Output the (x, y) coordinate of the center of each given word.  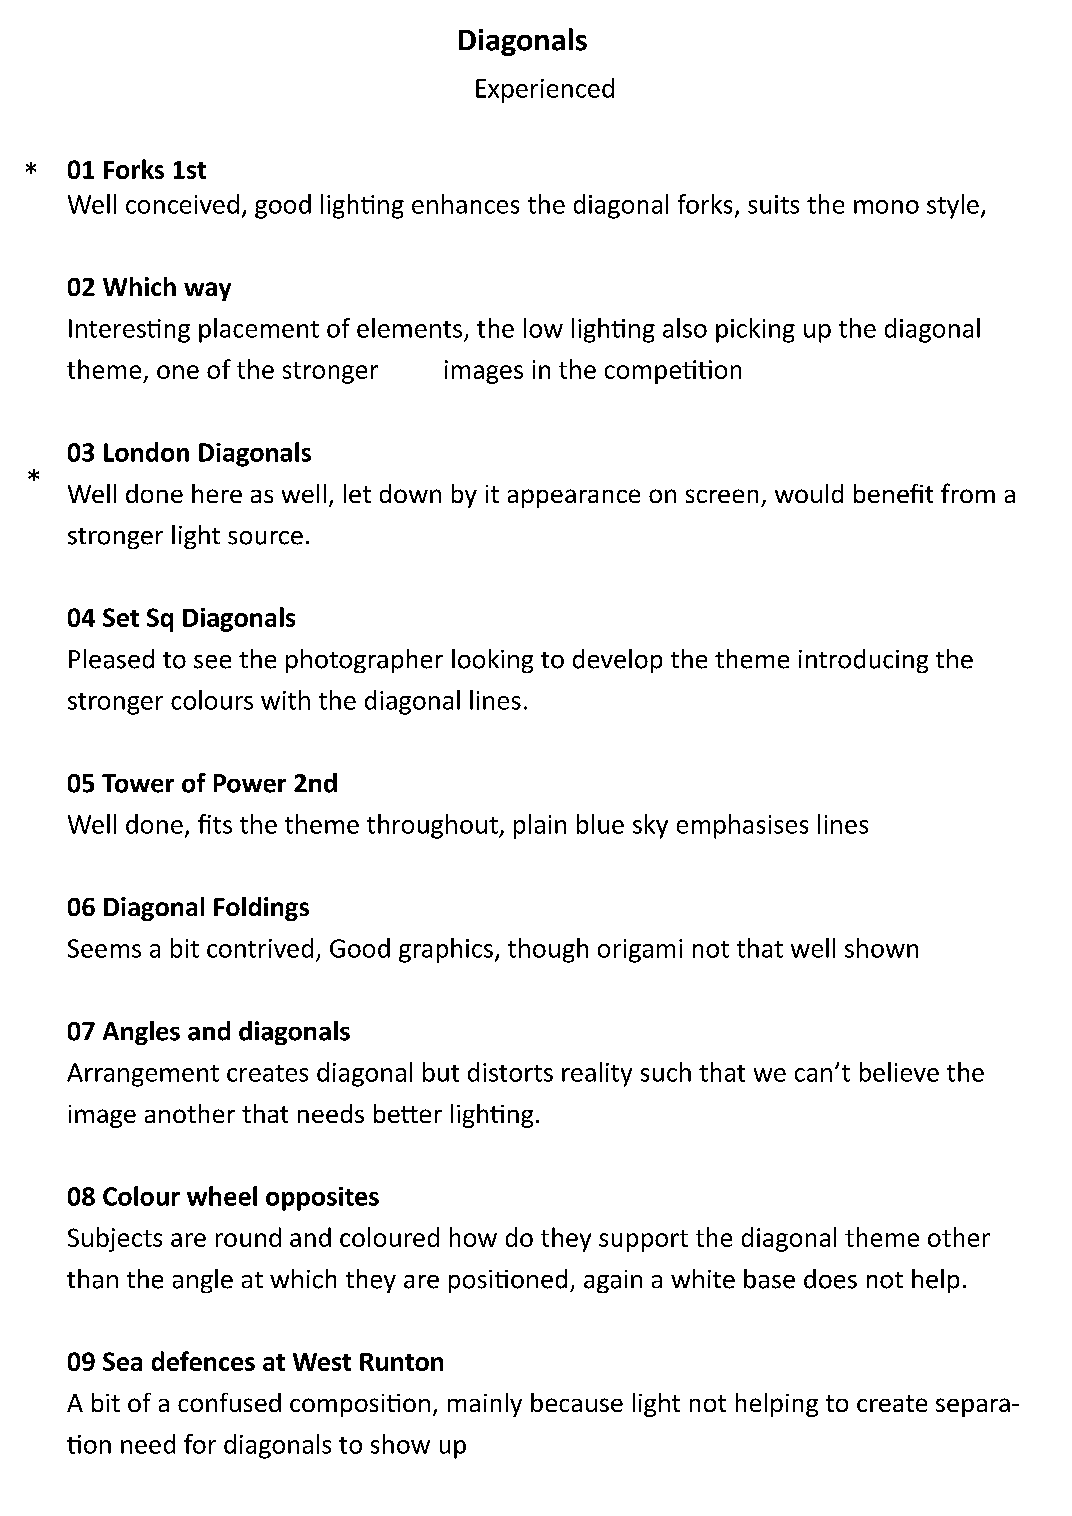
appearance (574, 498)
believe (899, 1072)
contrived (260, 948)
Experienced (545, 90)
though (548, 950)
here (217, 493)
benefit (893, 493)
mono (886, 207)
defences (203, 1361)
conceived (182, 204)
